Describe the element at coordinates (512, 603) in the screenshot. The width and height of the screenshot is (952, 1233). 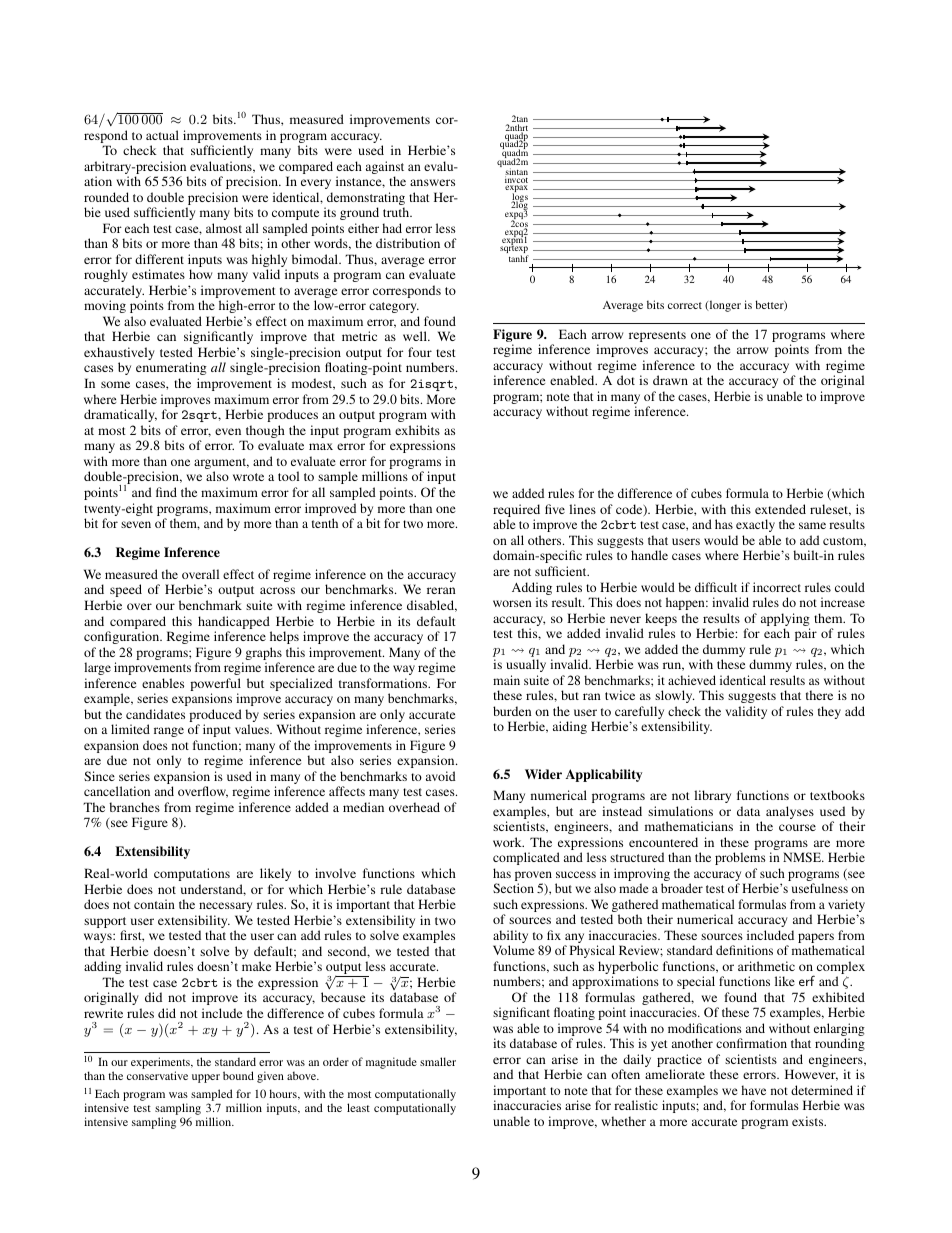
I see `worsen` at that location.
